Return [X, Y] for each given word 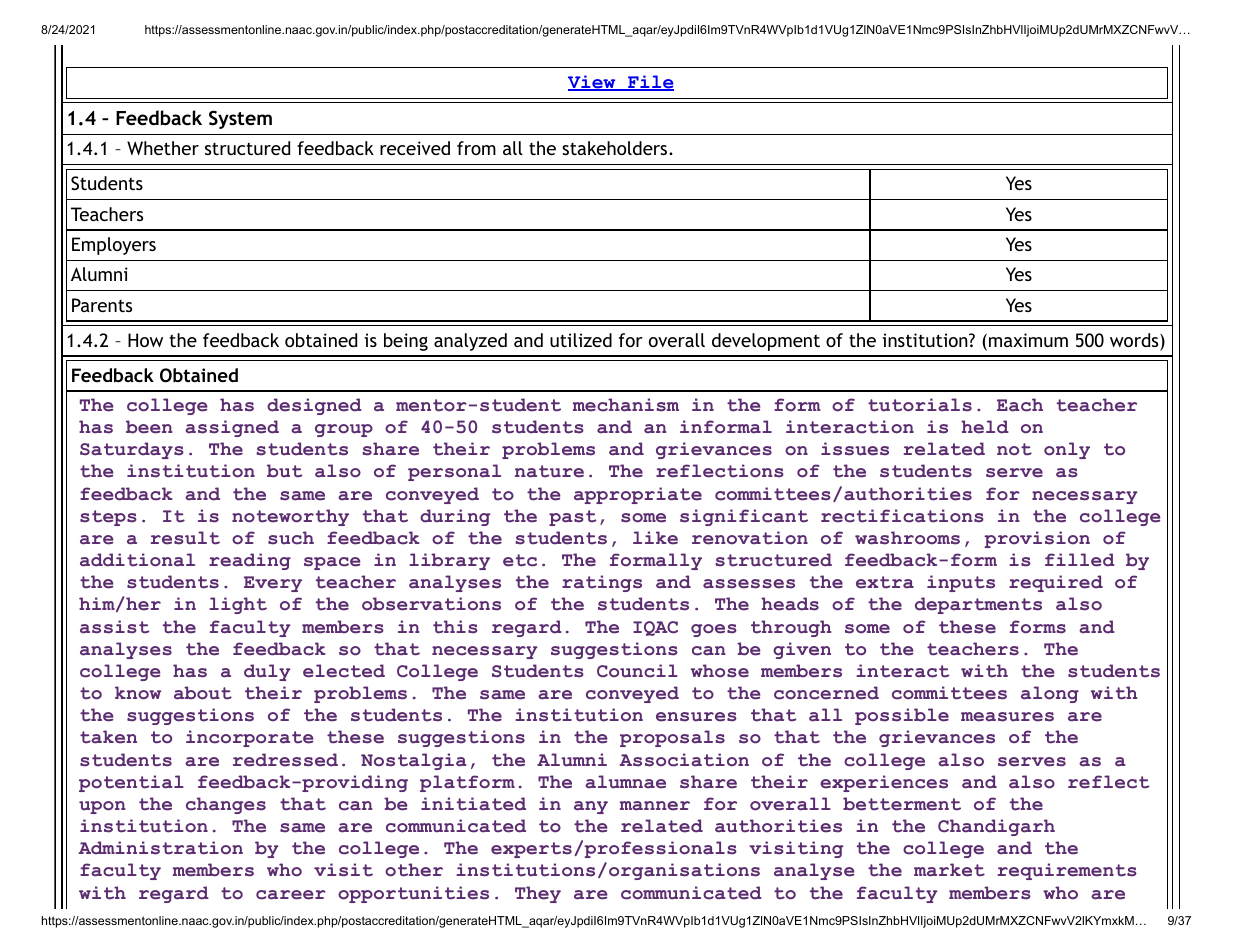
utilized [581, 340]
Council [637, 671]
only [1067, 450]
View [593, 83]
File [650, 83]
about [203, 693]
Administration [161, 848]
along [1050, 694]
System [240, 119]
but [284, 471]
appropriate [638, 495]
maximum [1027, 341]
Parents [102, 305]
